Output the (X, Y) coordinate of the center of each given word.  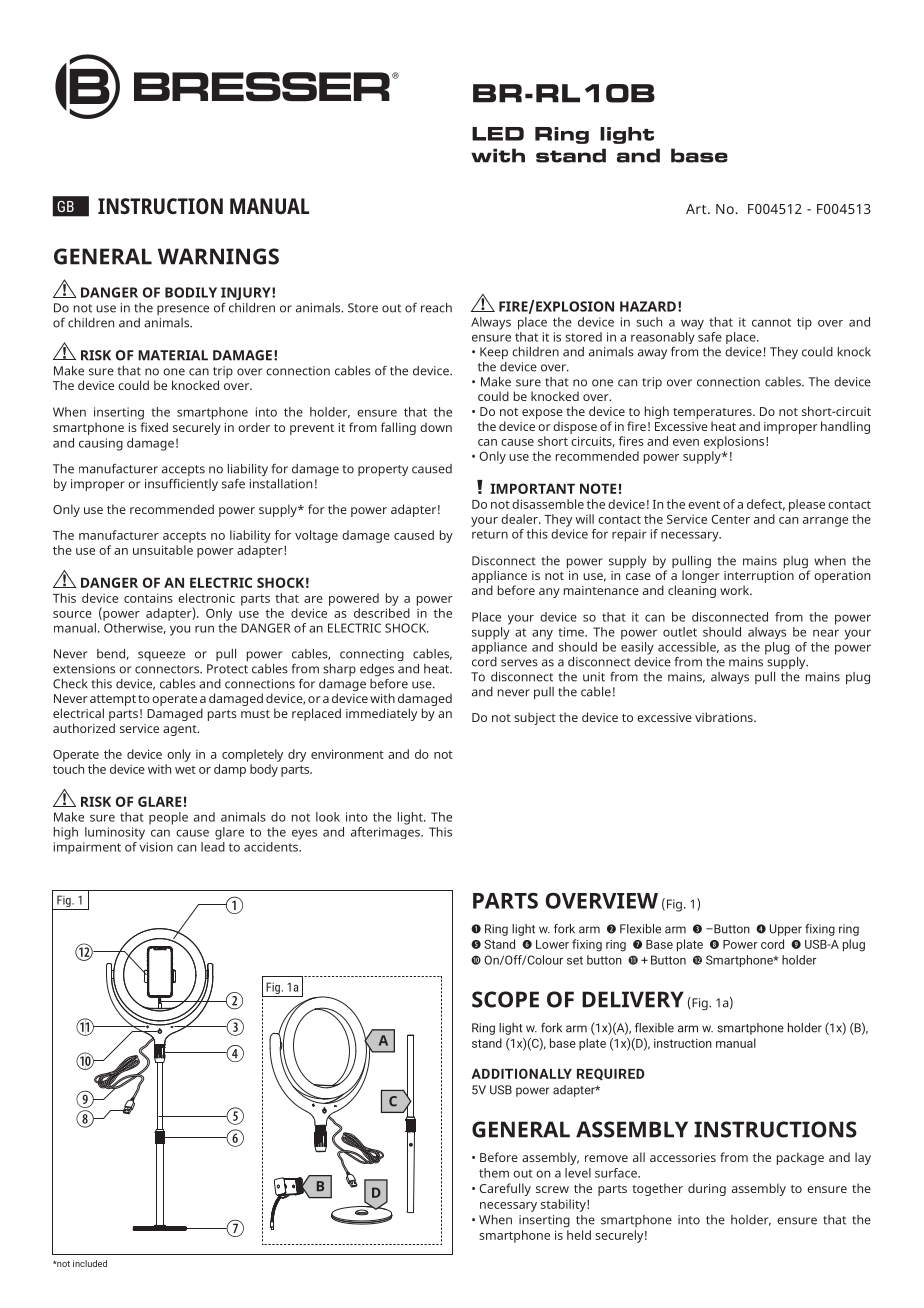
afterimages (386, 831)
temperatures (713, 413)
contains (148, 598)
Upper (786, 930)
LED (498, 134)
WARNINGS (218, 256)
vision (156, 847)
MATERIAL (173, 355)
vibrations (725, 717)
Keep (494, 353)
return (490, 534)
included (90, 1263)
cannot (771, 322)
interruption (759, 578)
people (168, 818)
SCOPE (505, 999)
